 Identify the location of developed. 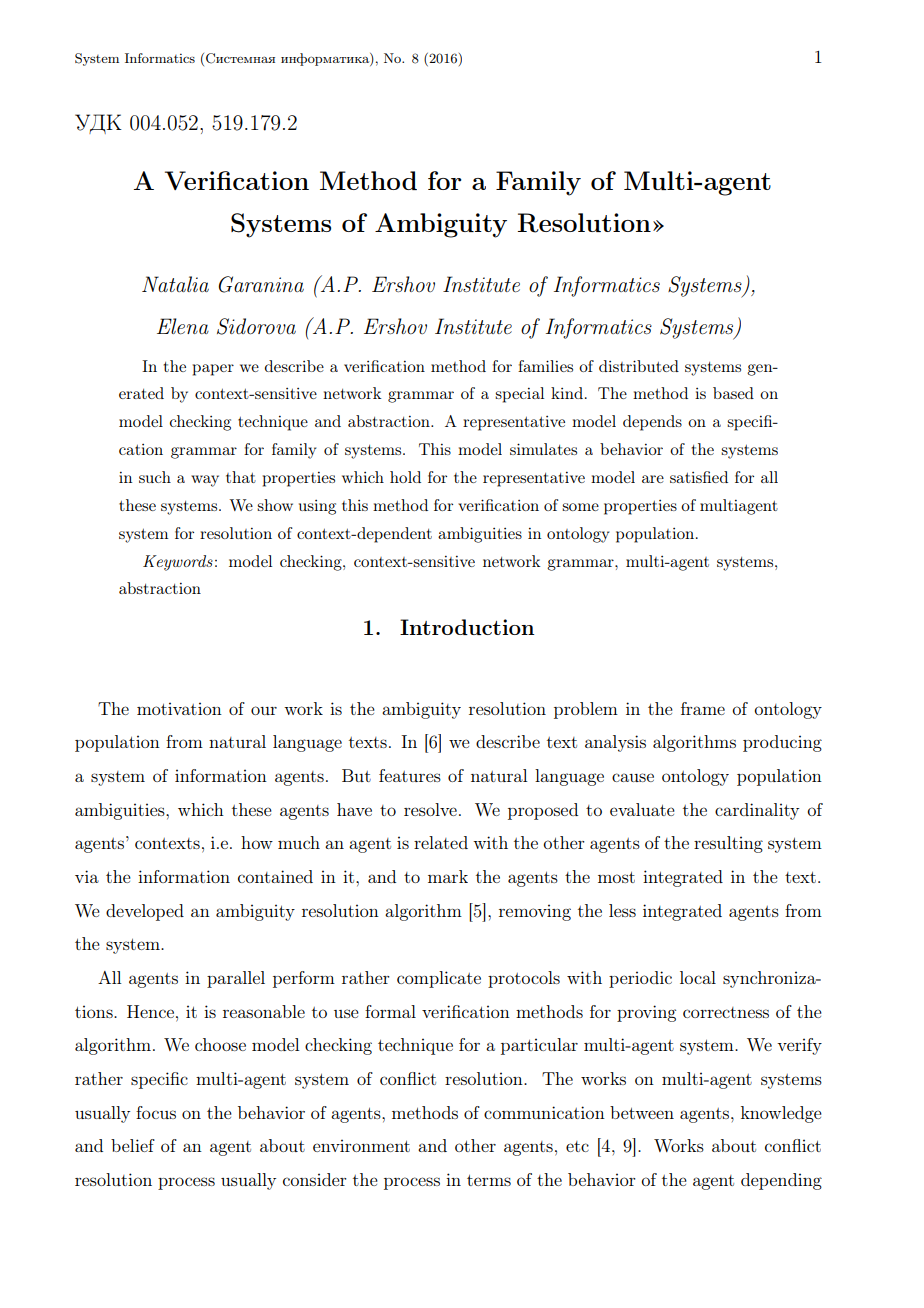
(145, 912).
